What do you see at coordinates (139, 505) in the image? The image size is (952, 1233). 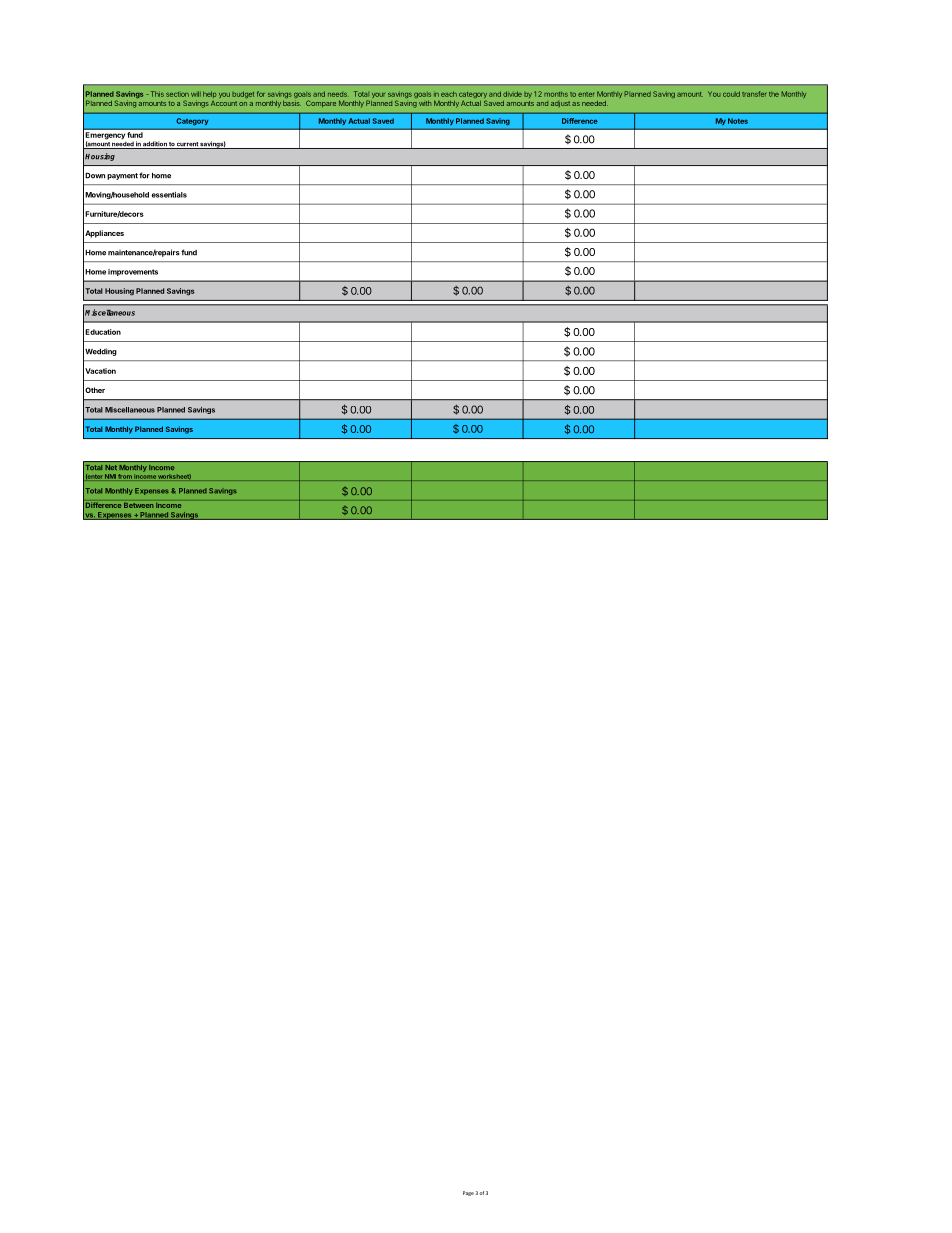 I see `Between` at bounding box center [139, 505].
